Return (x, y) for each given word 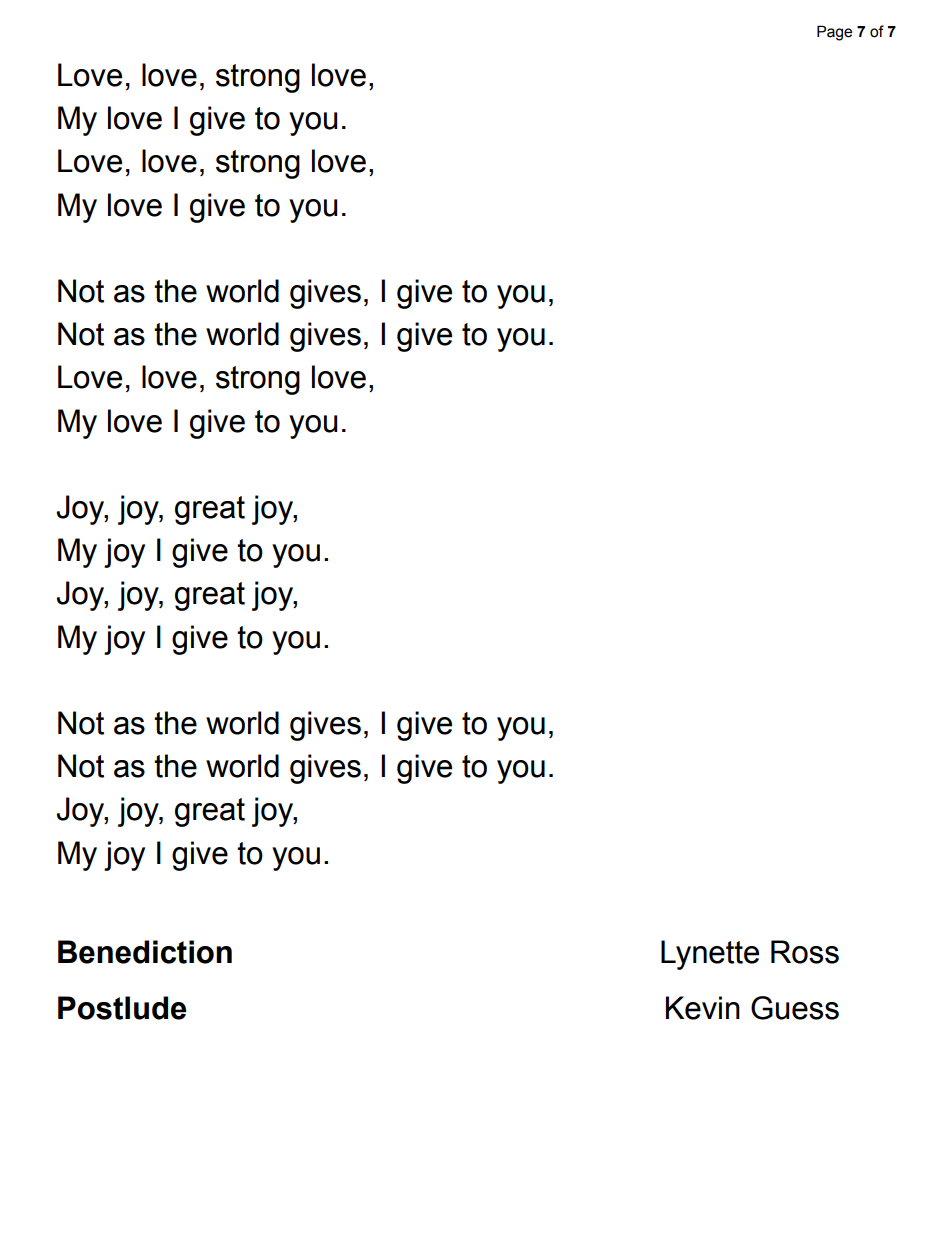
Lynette (710, 955)
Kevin (703, 1008)
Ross (805, 952)
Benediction (145, 952)
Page (834, 33)
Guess (795, 1008)
